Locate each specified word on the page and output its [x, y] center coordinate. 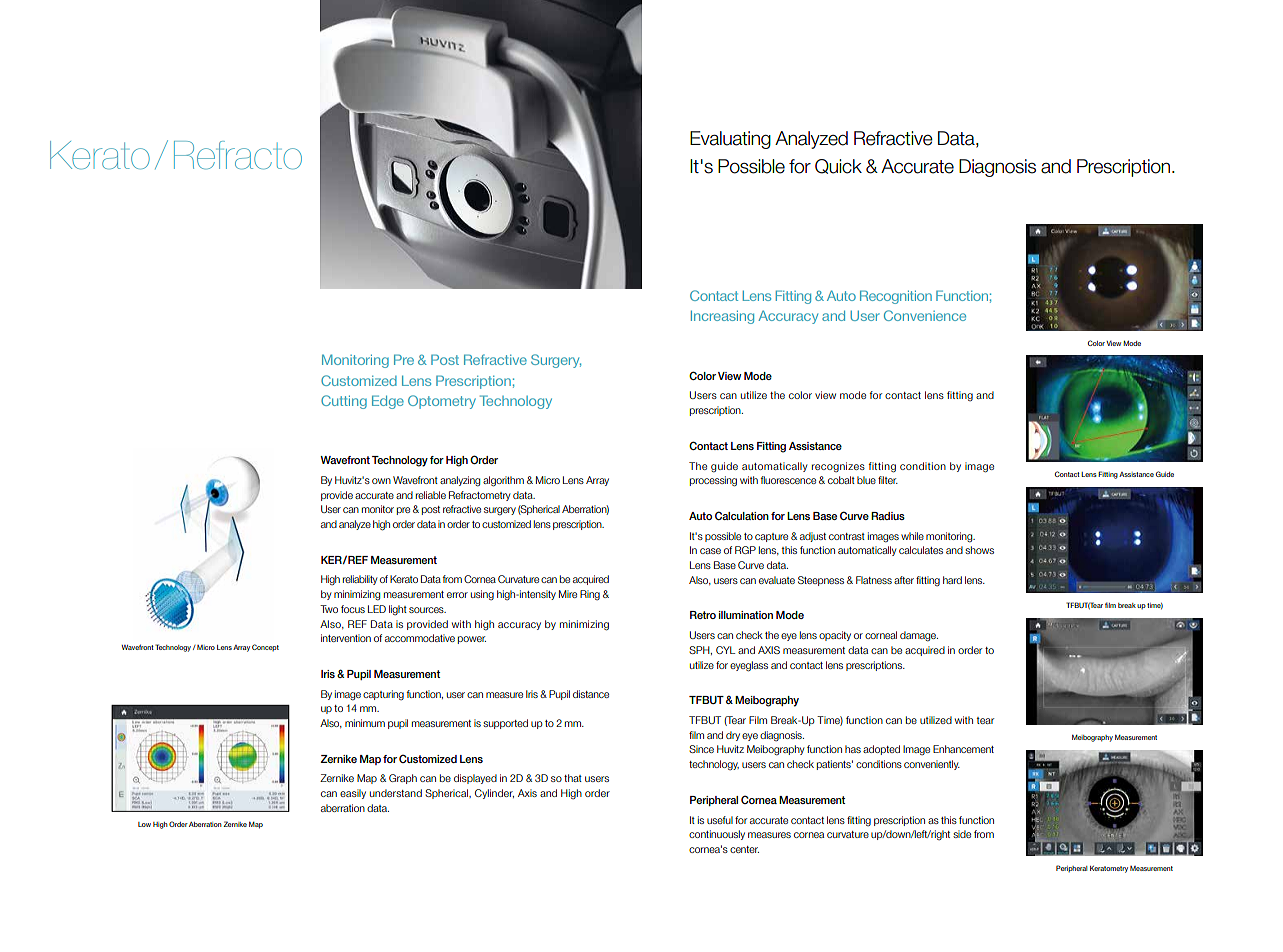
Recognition [896, 297]
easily [353, 794]
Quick [838, 166]
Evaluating [730, 140]
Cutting [344, 402]
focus [353, 609]
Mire [568, 594]
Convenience [925, 315]
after [904, 580]
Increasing [722, 317]
